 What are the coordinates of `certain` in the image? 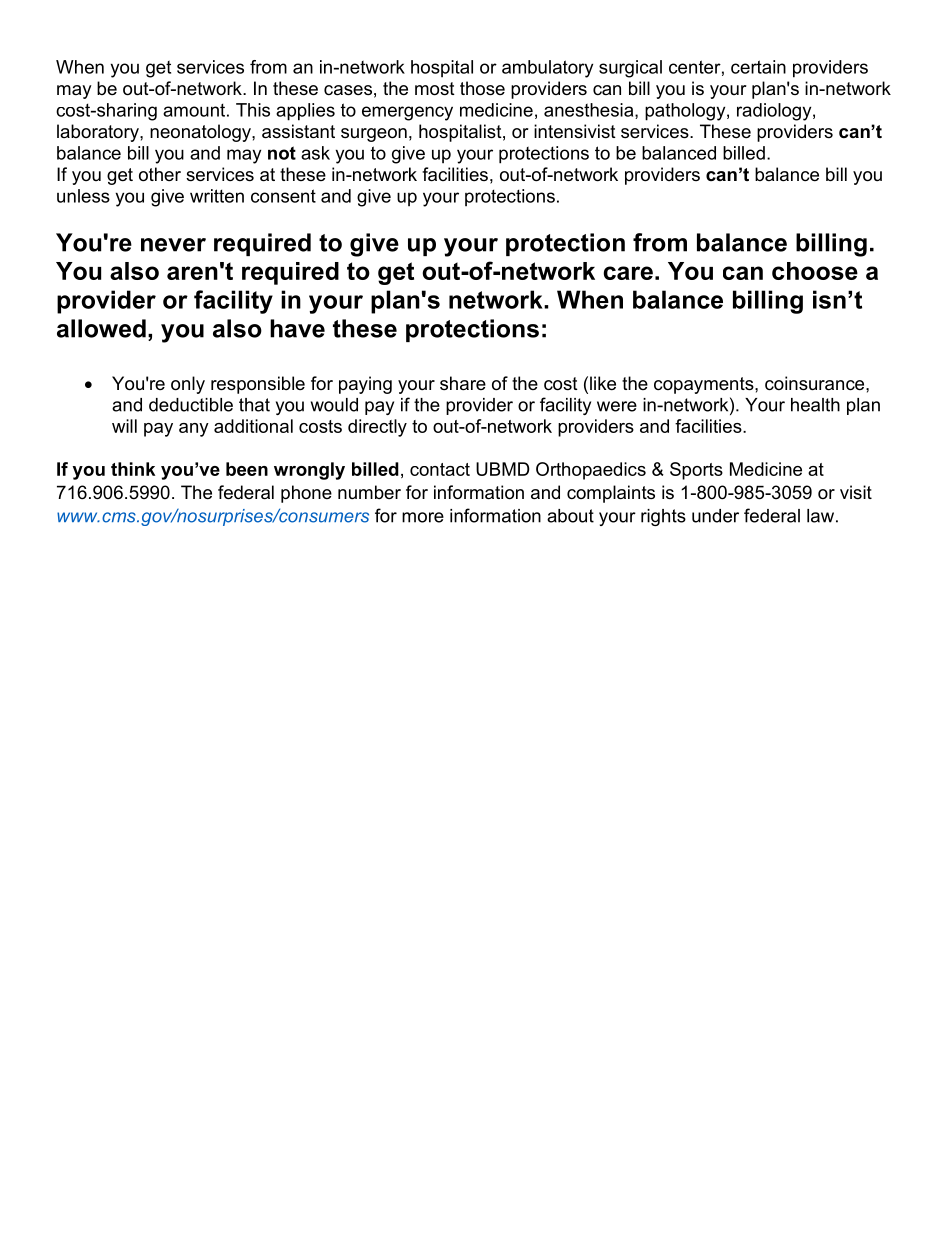 It's located at (758, 67).
